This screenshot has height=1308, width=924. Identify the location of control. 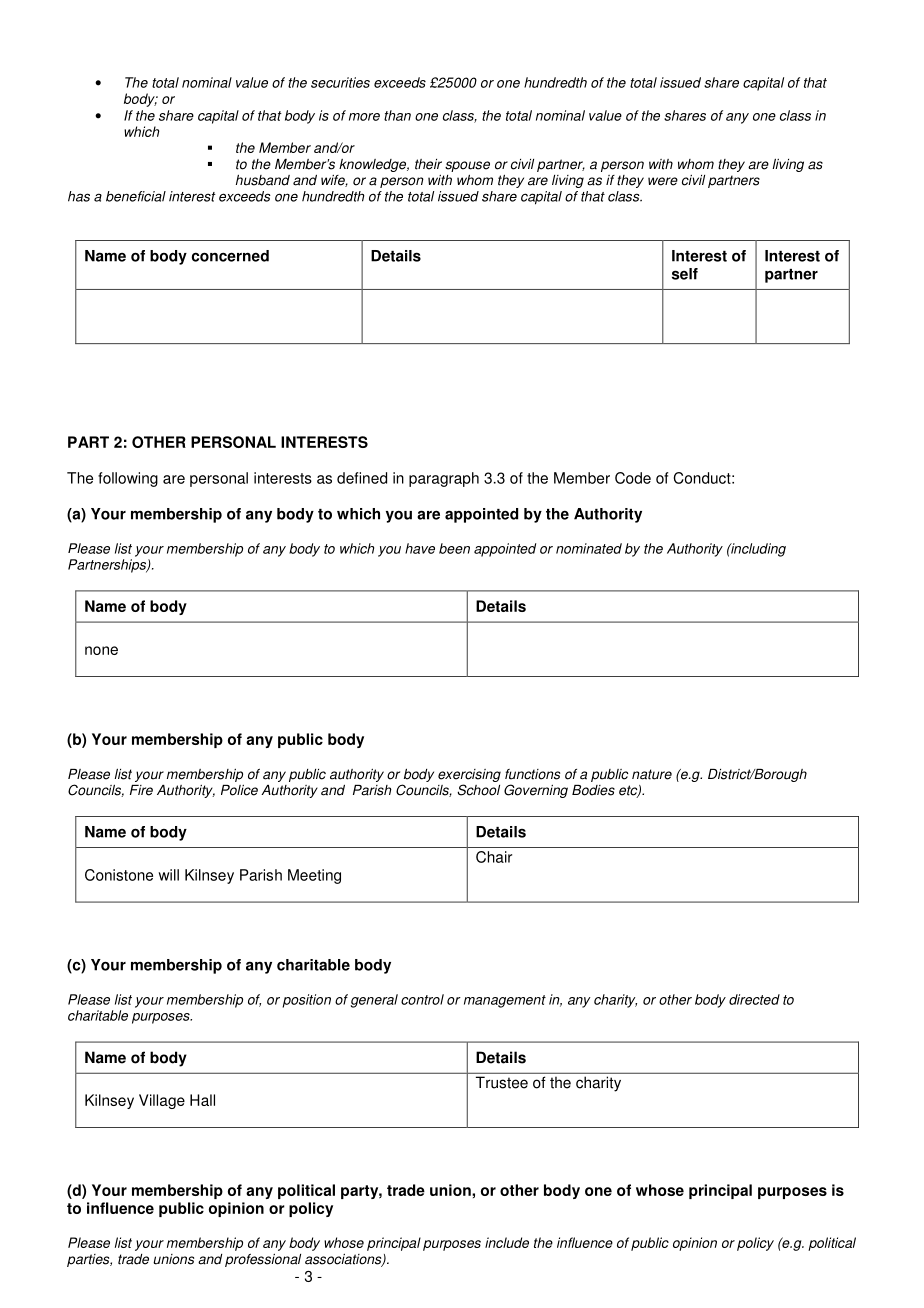
(422, 999).
